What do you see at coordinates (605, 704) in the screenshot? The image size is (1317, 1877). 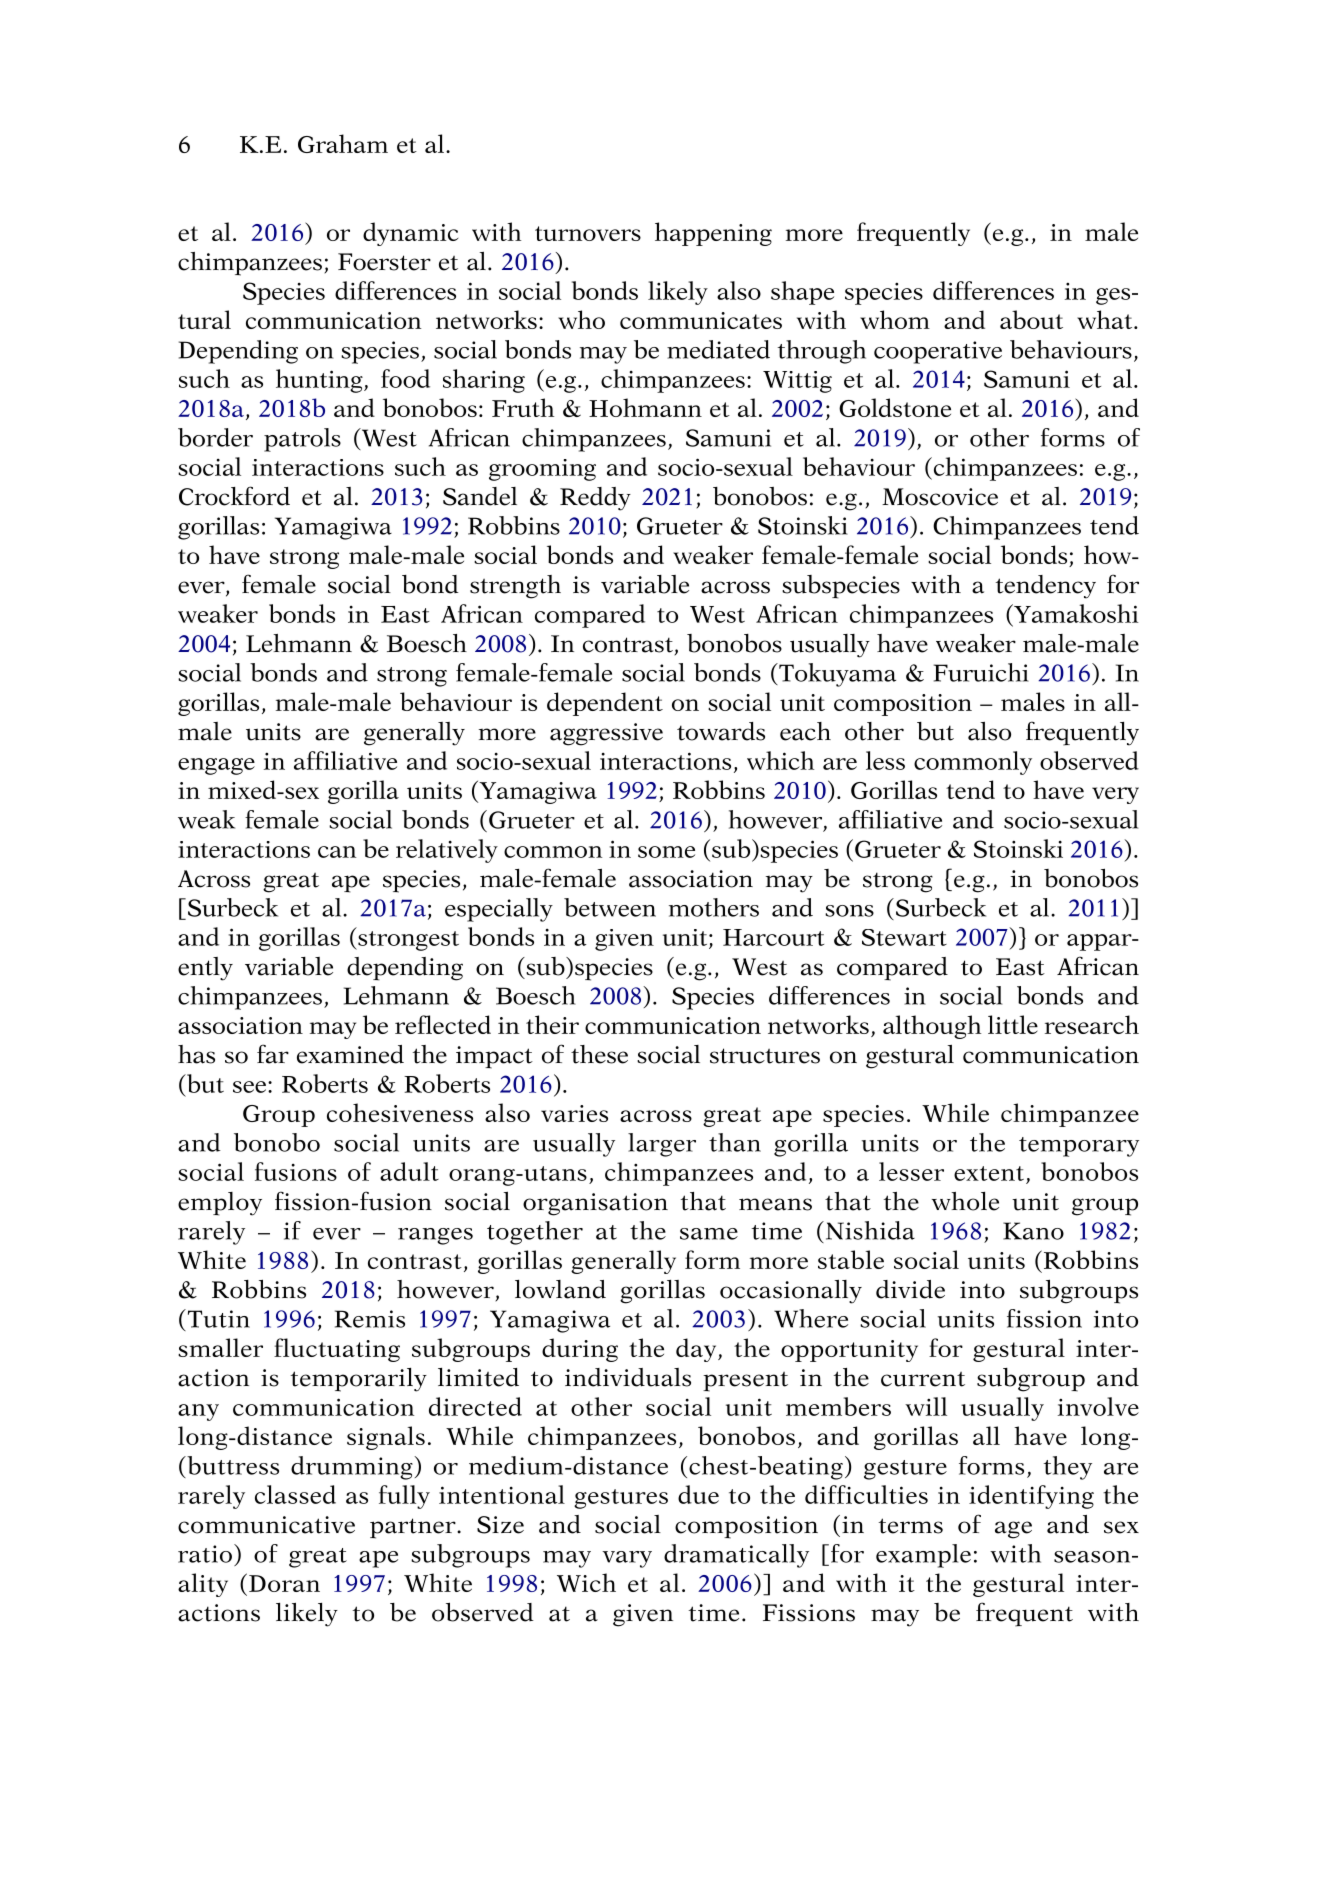 I see `dependent` at bounding box center [605, 704].
